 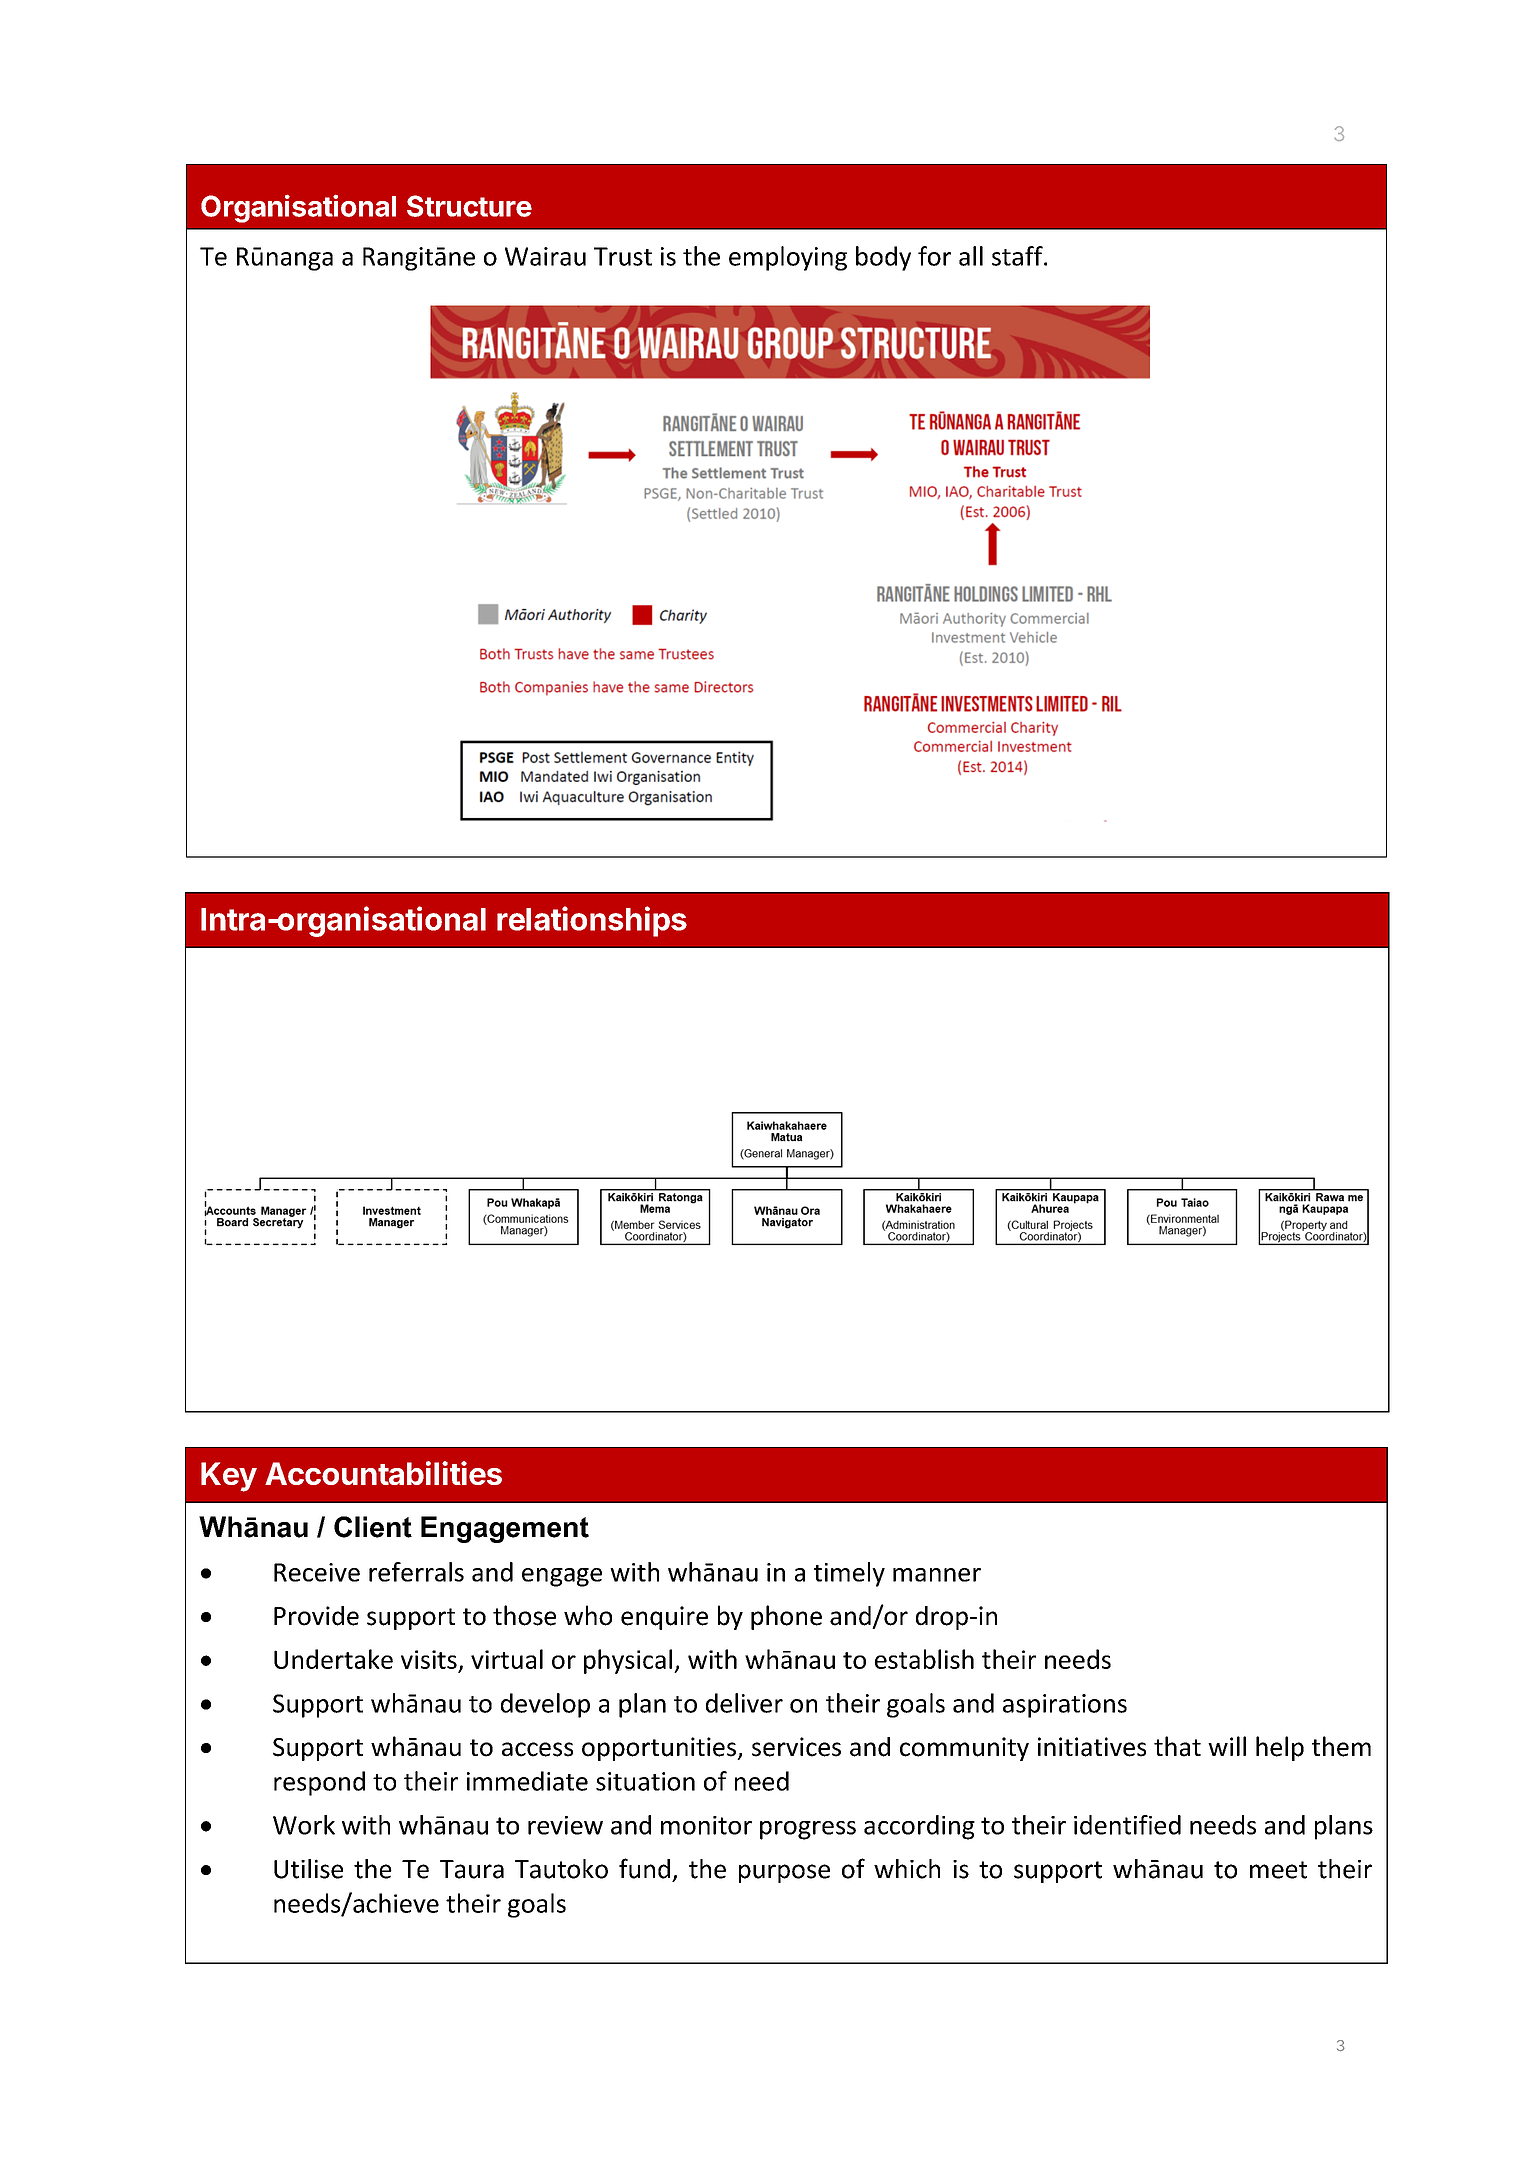 I want to click on Accountabilities, so click(x=383, y=1473).
